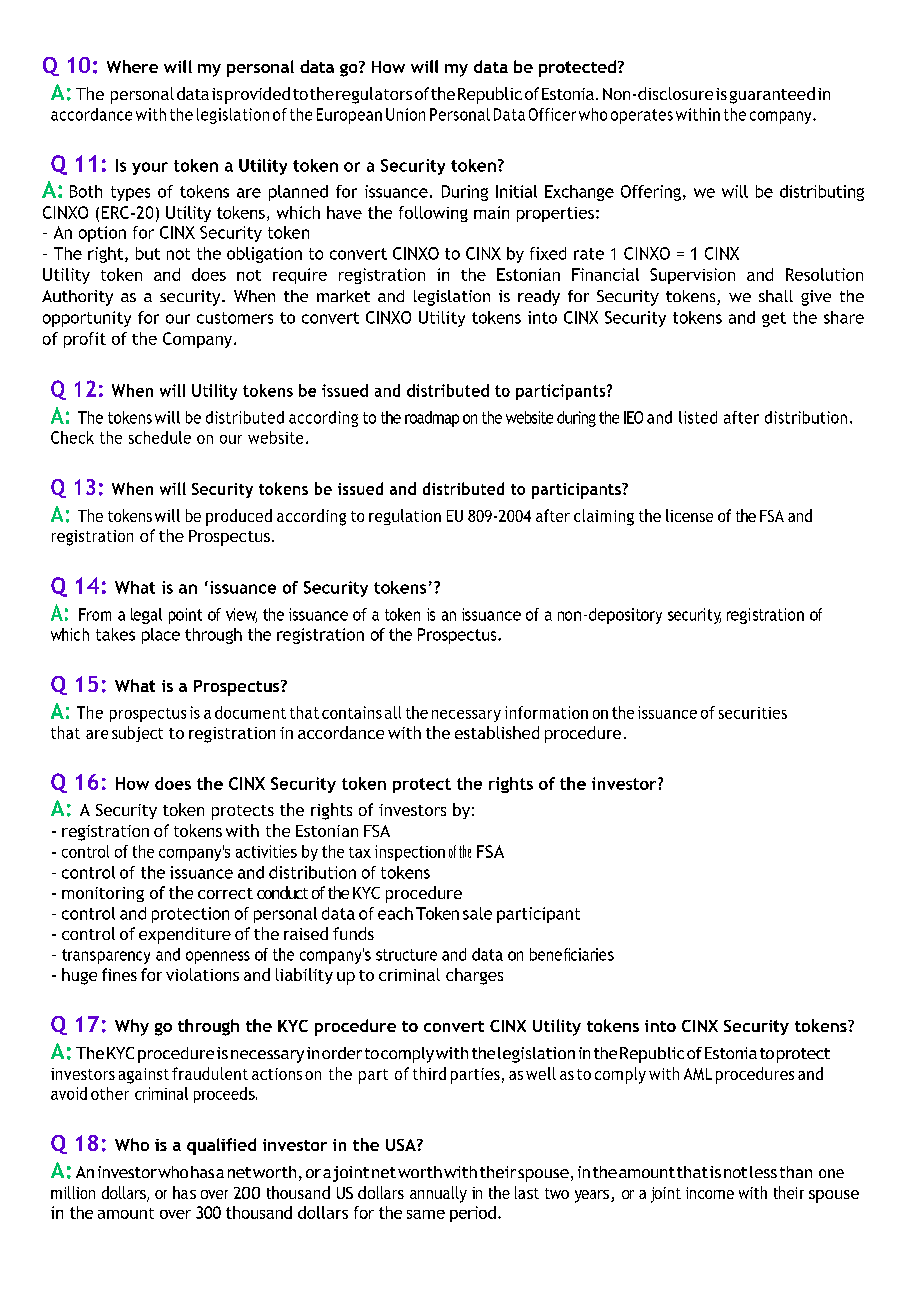  I want to click on Initial, so click(516, 191).
